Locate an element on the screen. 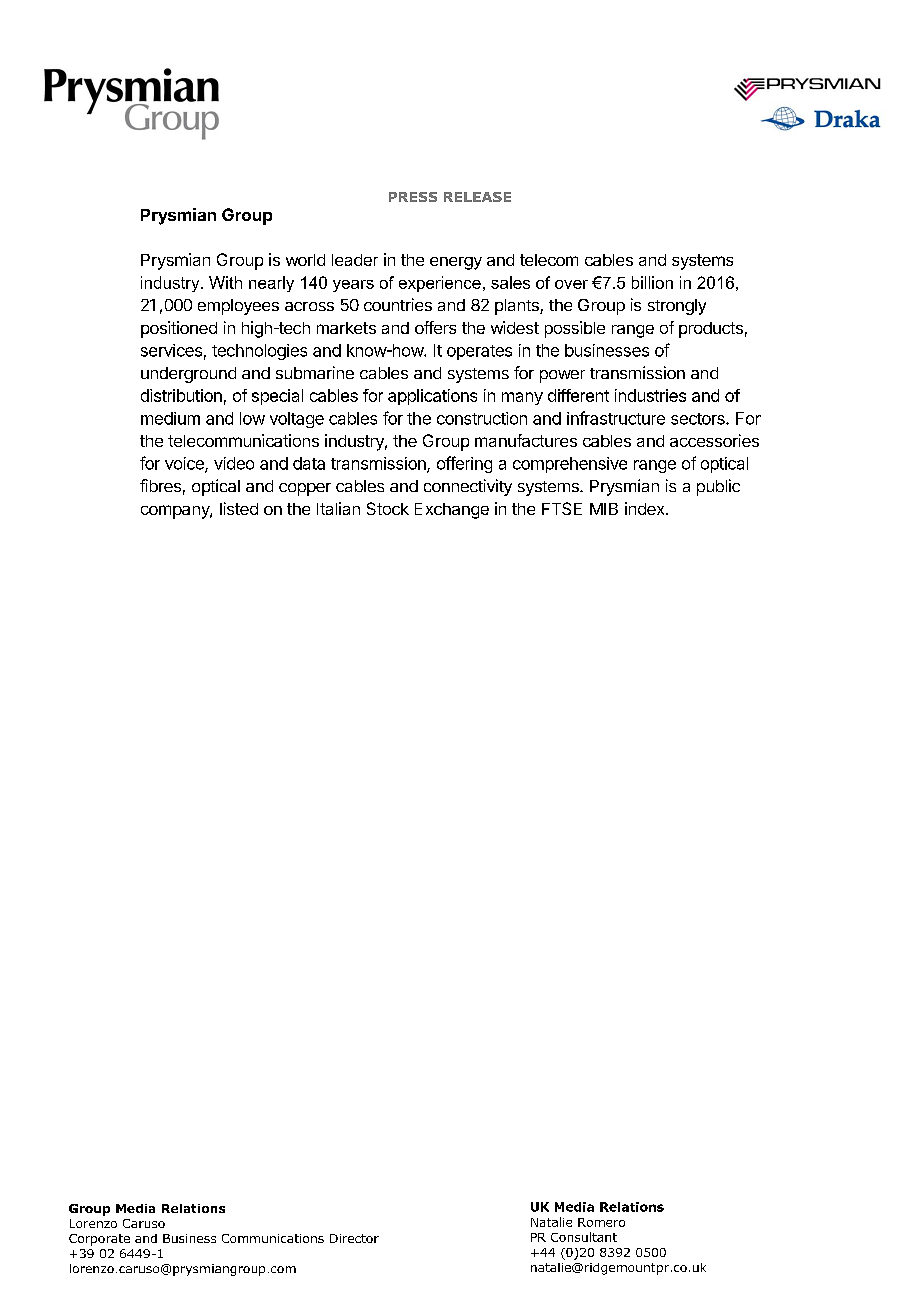 The width and height of the screenshot is (924, 1308). PRESS is located at coordinates (413, 197).
